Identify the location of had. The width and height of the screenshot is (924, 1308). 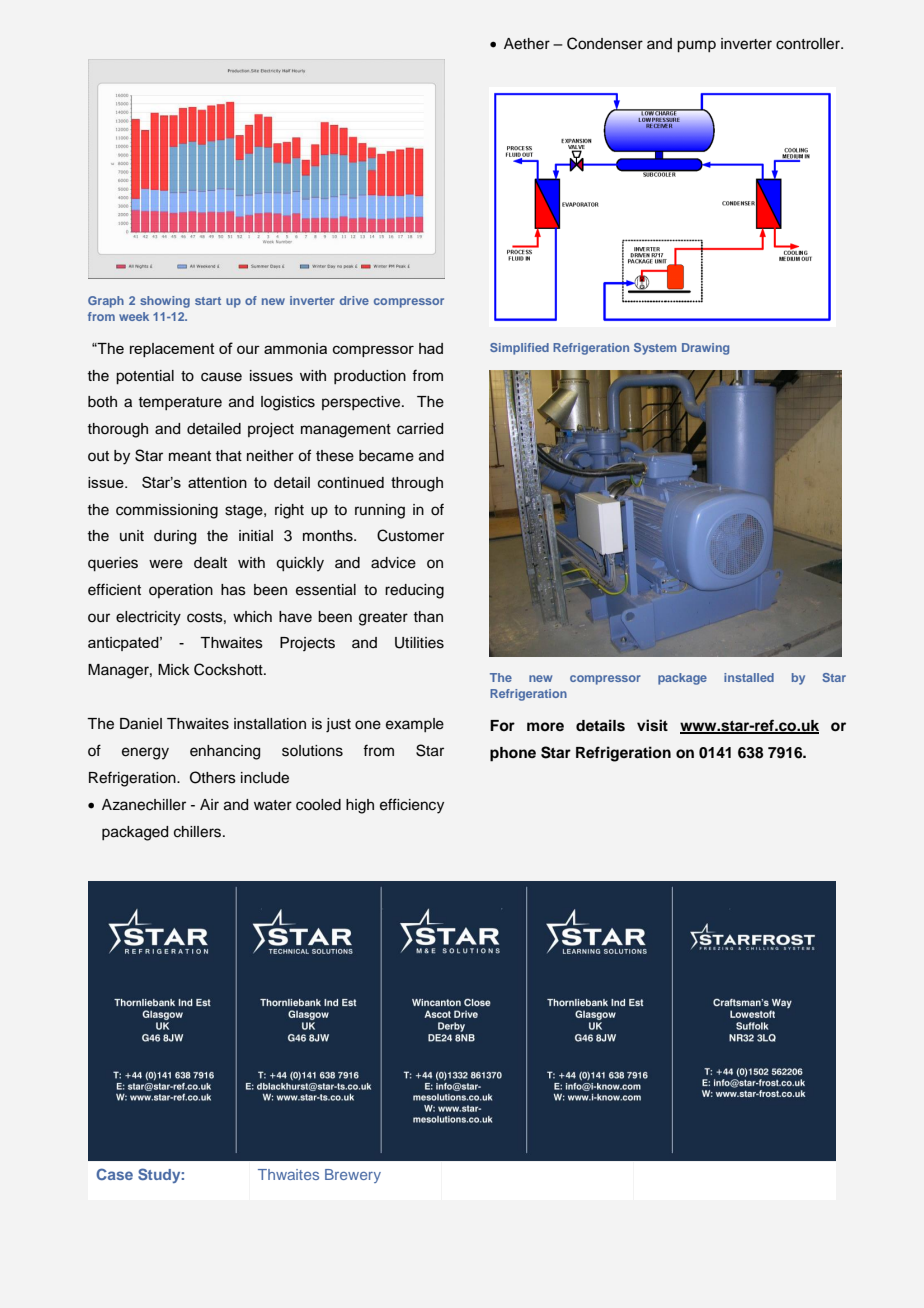
(431, 348).
